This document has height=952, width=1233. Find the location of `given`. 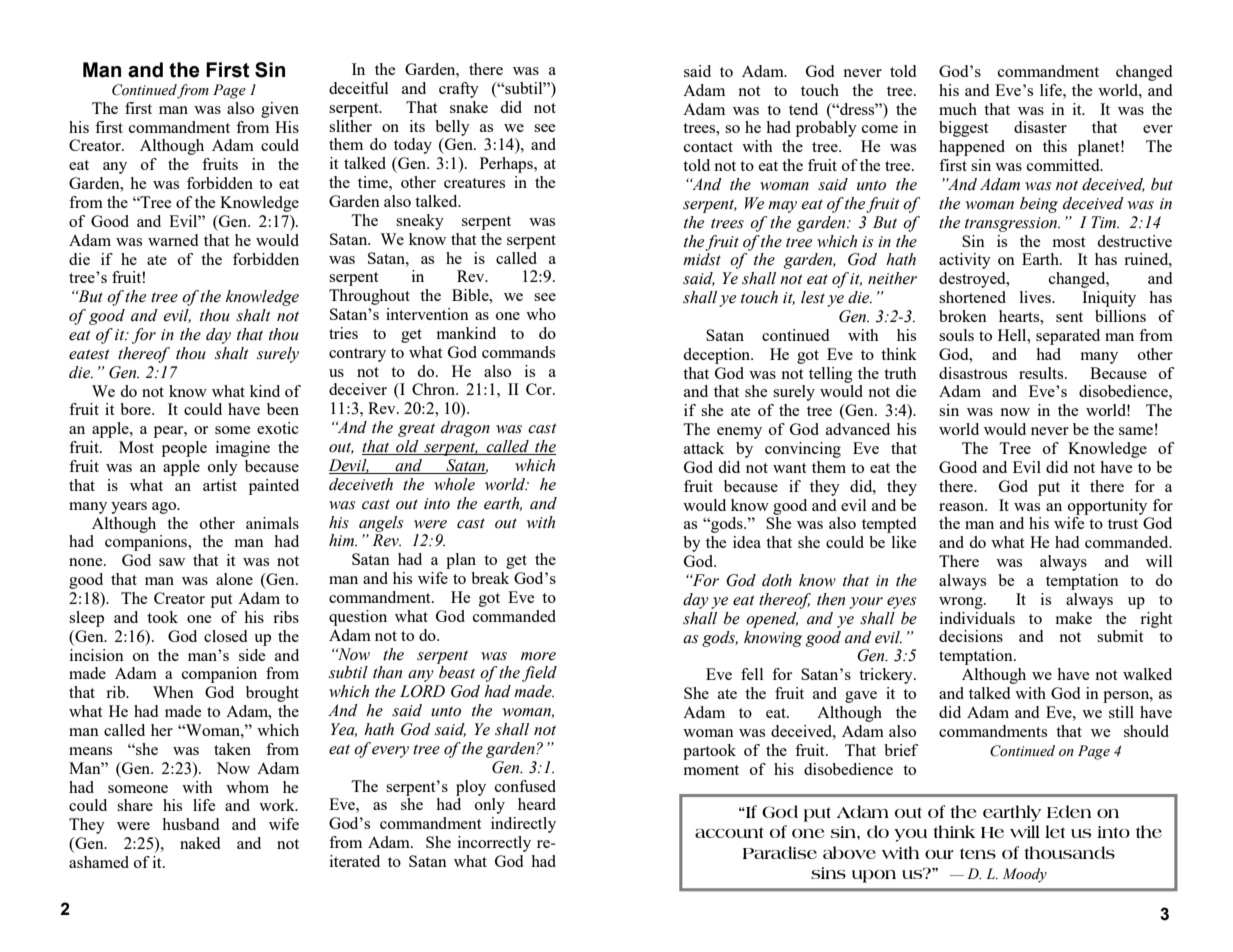

given is located at coordinates (280, 110).
